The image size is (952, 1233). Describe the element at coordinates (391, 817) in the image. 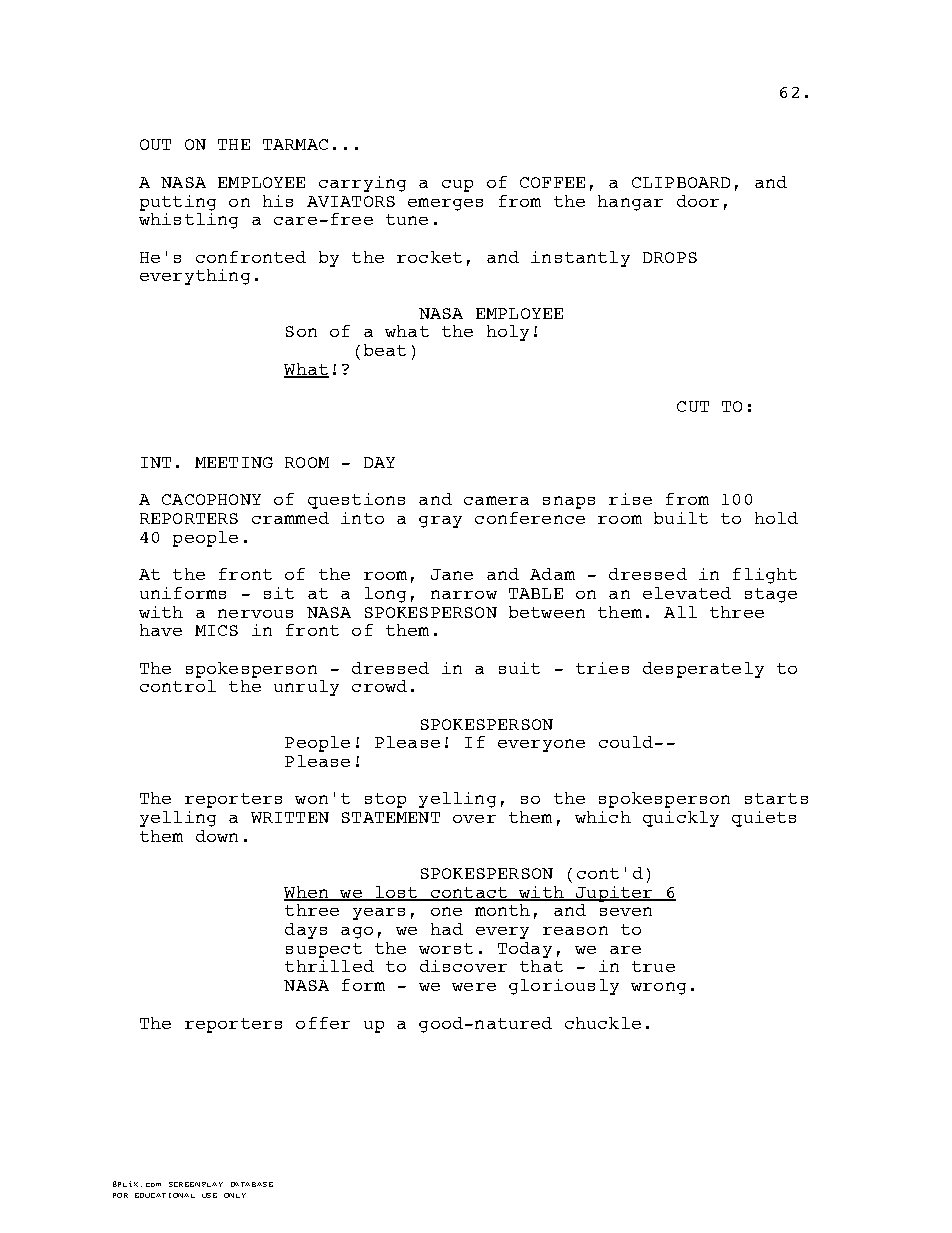

I see `STATEMENT` at that location.
